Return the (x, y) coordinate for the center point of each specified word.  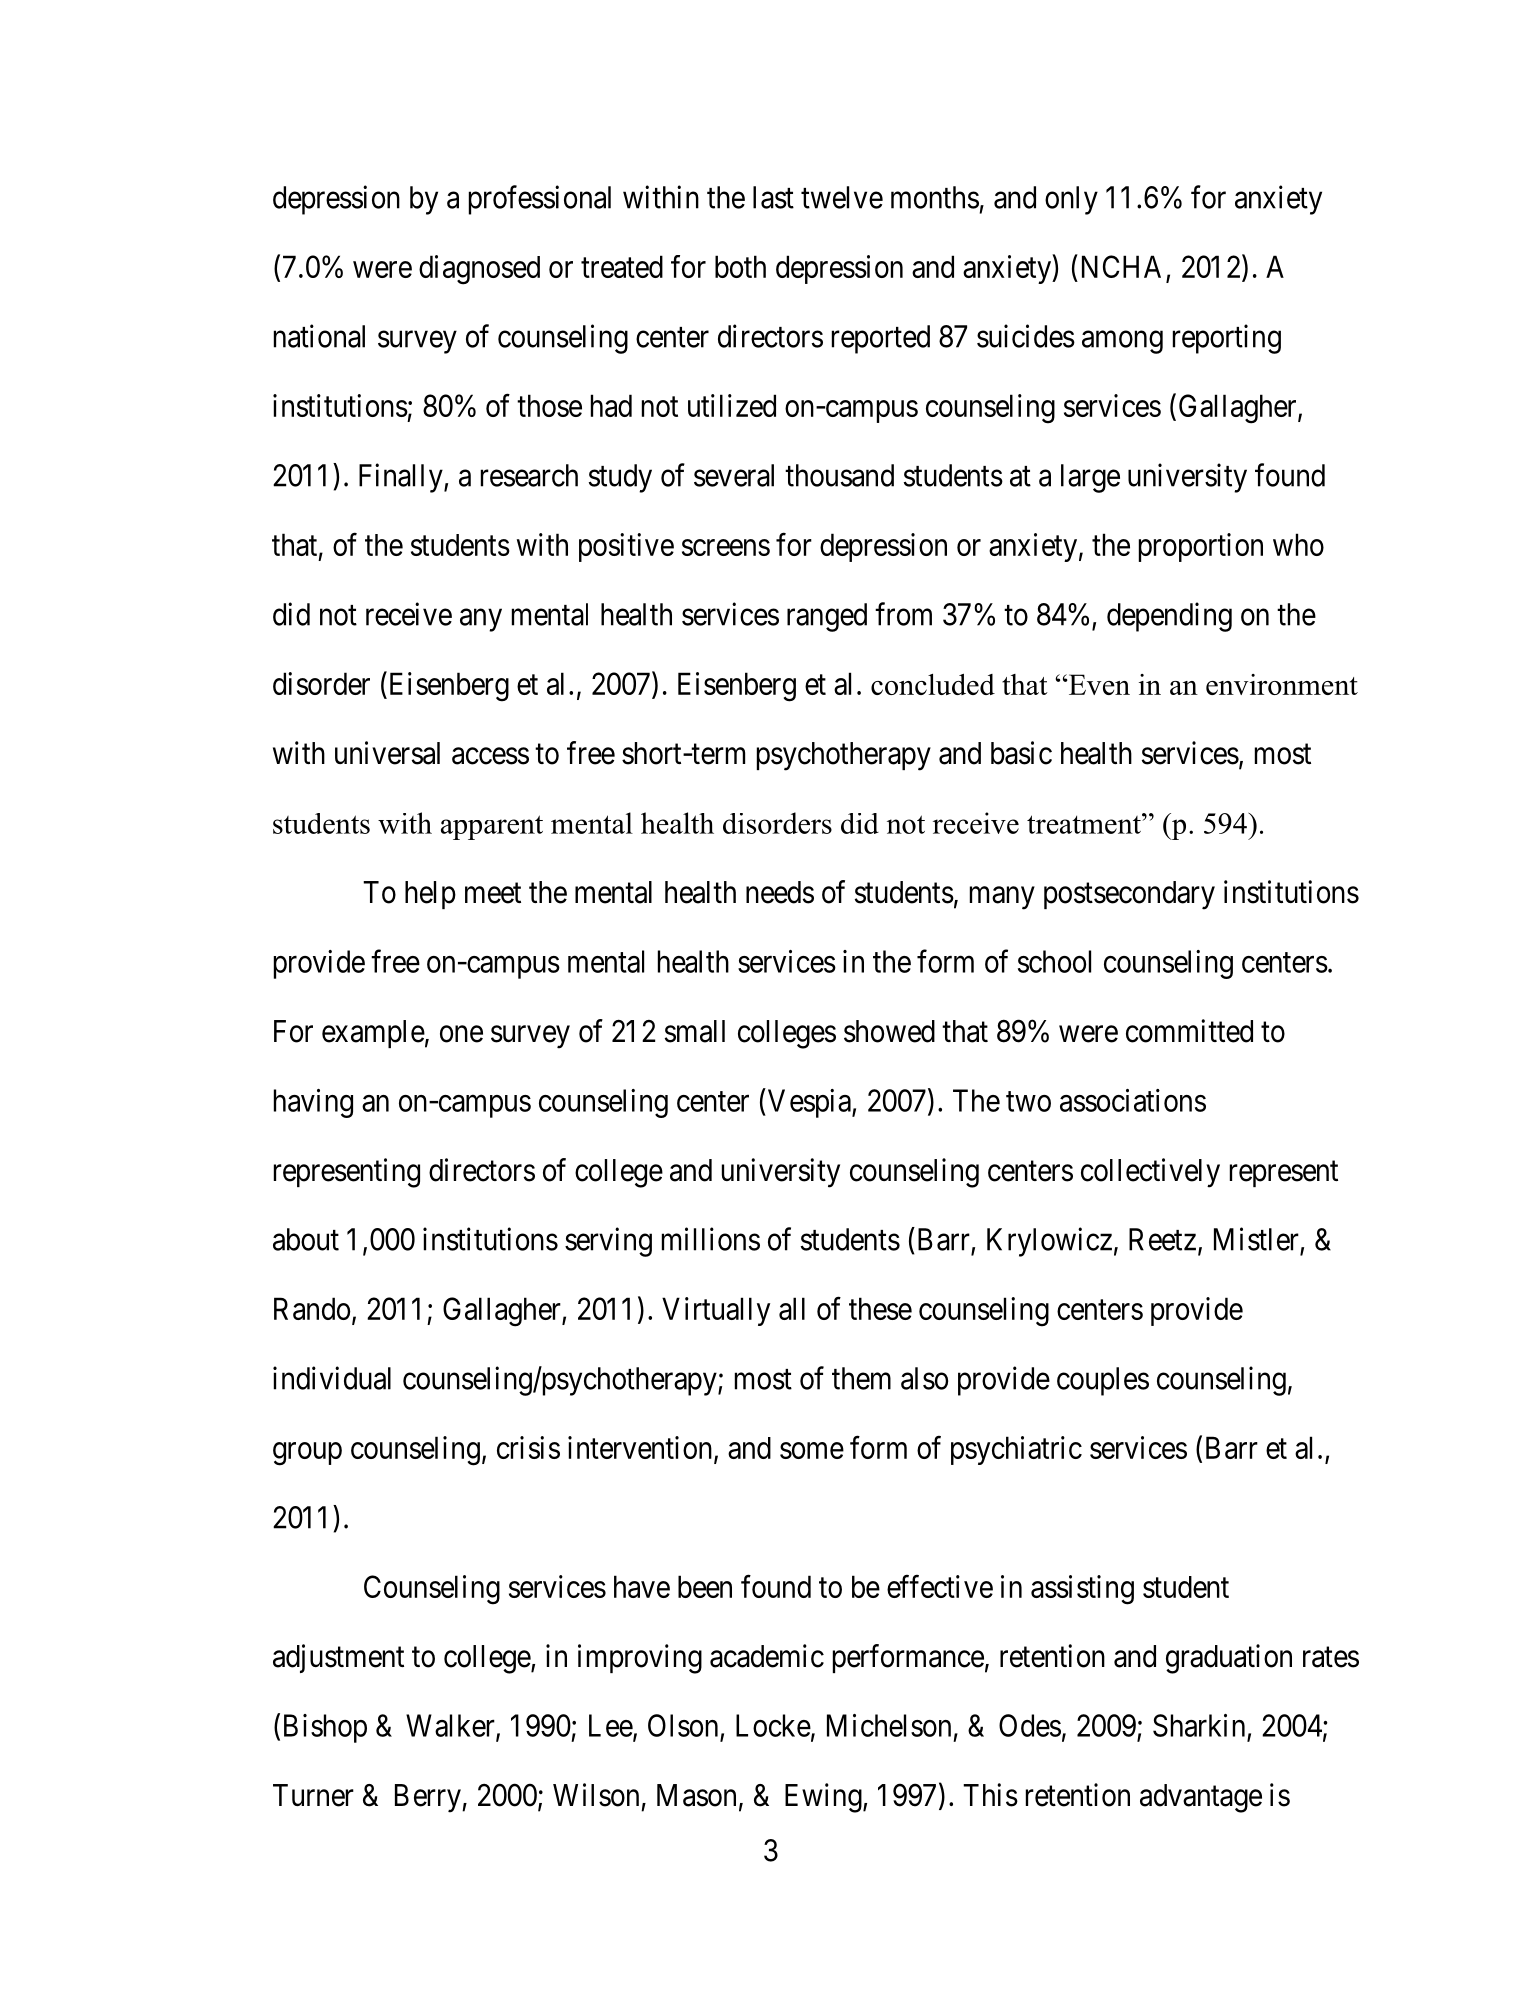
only (1071, 200)
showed (889, 1031)
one (461, 1034)
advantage (1201, 1798)
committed (1189, 1031)
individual (332, 1378)
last (773, 197)
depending (1169, 617)
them (861, 1378)
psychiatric (1016, 1450)
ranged (827, 617)
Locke (773, 1725)
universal (387, 753)
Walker (451, 1726)
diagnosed (479, 270)
